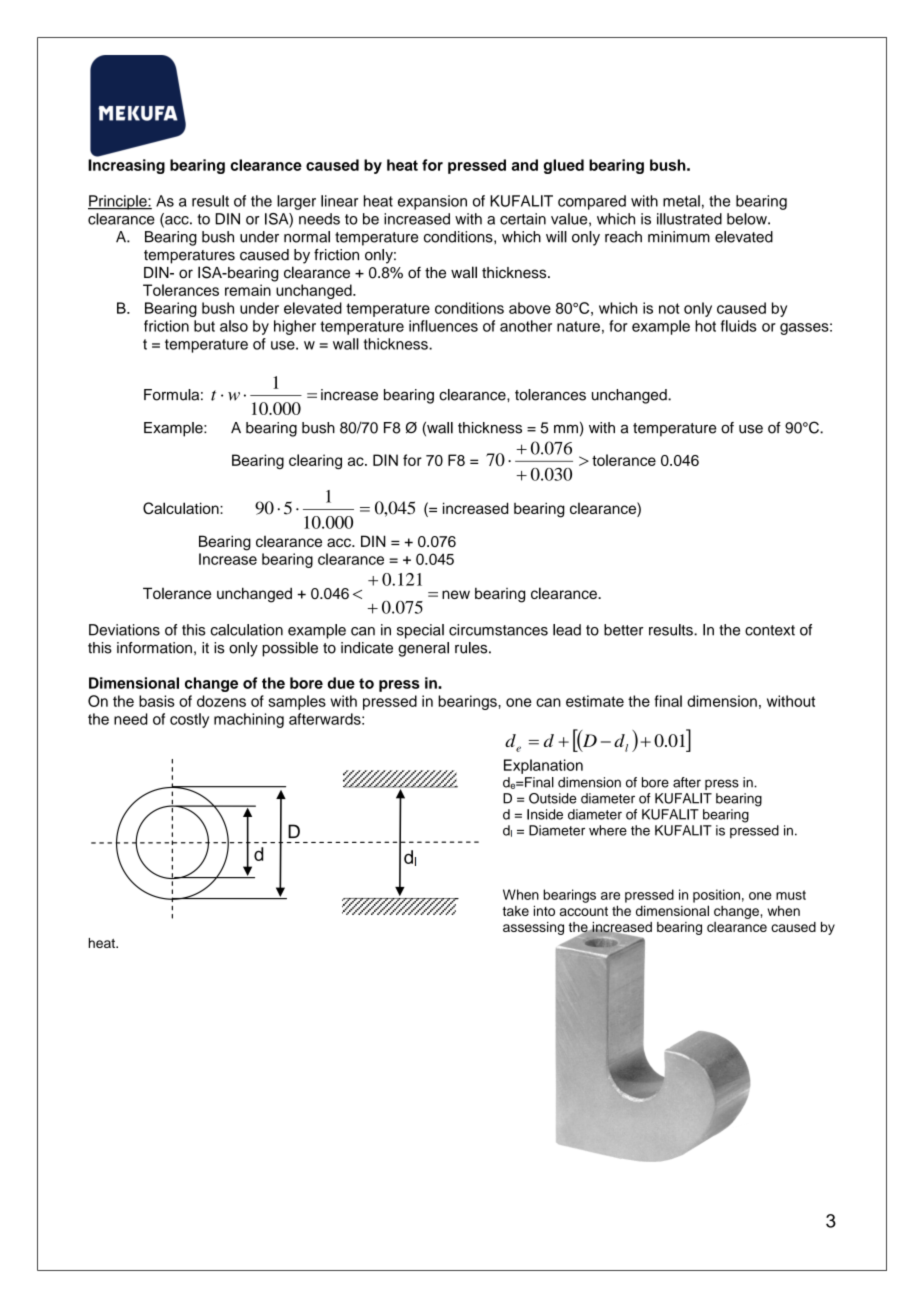  Describe the element at coordinates (543, 766) in the screenshot. I see `Explanation` at that location.
